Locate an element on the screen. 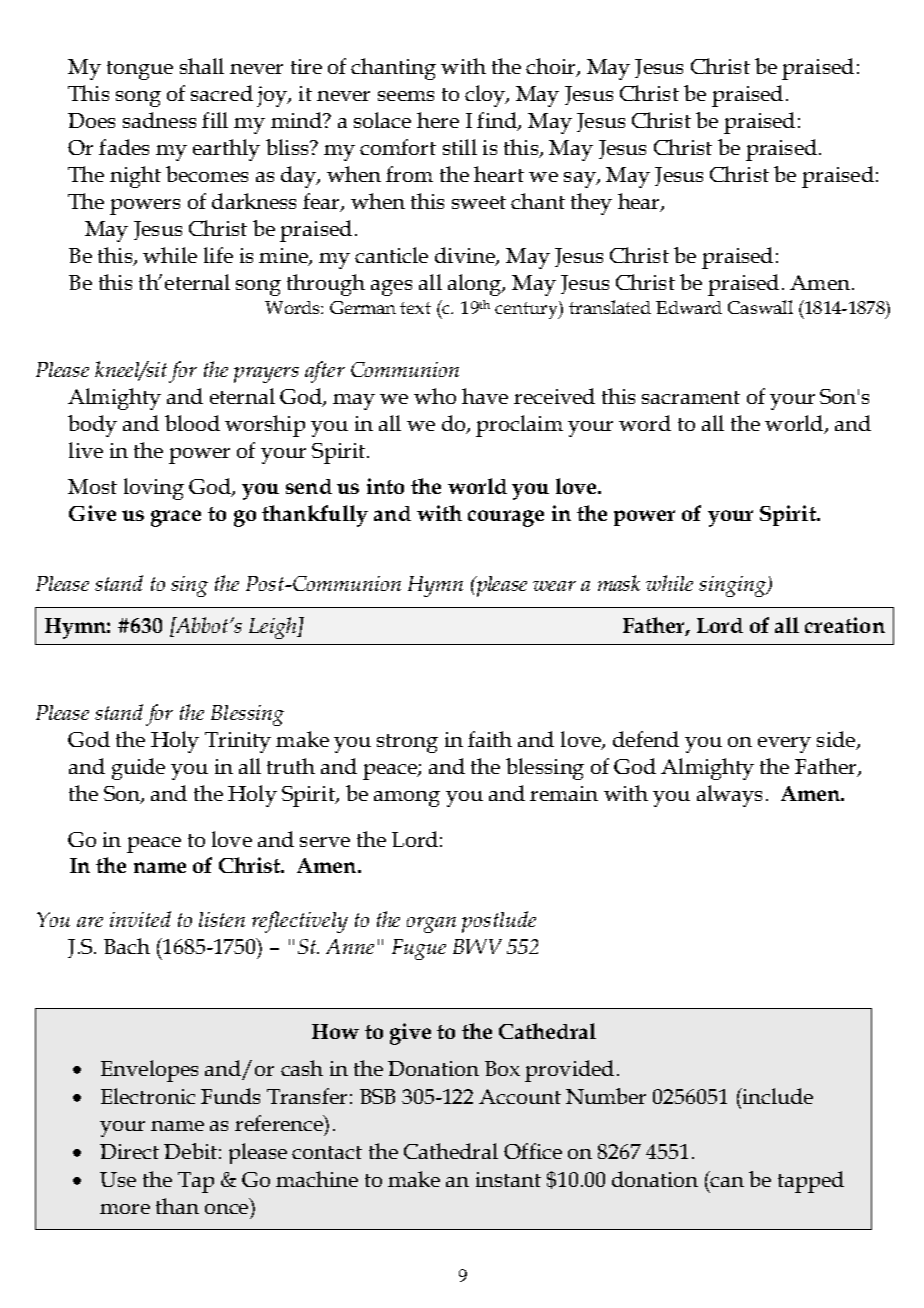 Image resolution: width=924 pixels, height=1308 pixels. tapped is located at coordinates (811, 1182).
